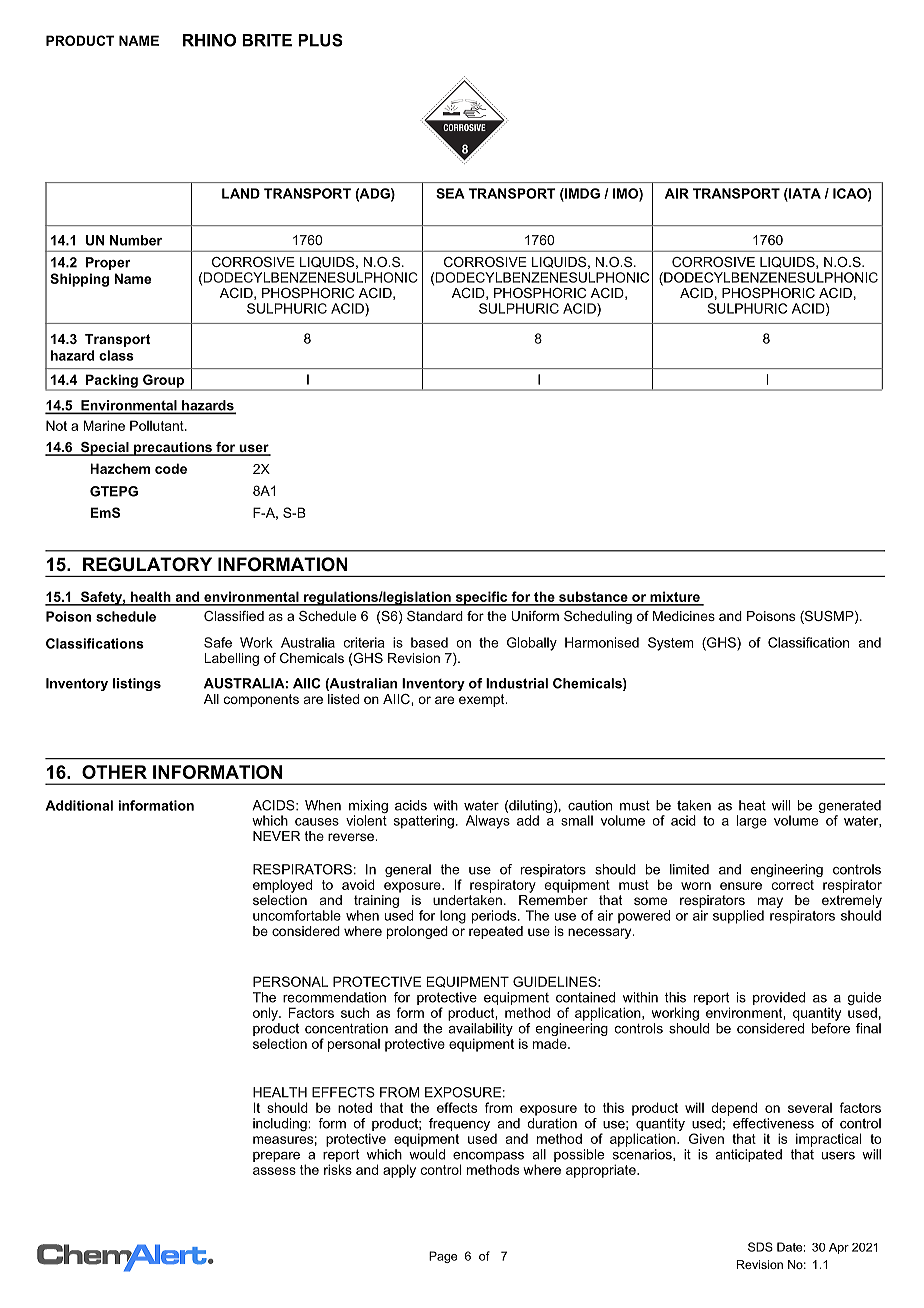 The width and height of the document is (924, 1308). What do you see at coordinates (108, 263) in the document?
I see `Proper` at bounding box center [108, 263].
